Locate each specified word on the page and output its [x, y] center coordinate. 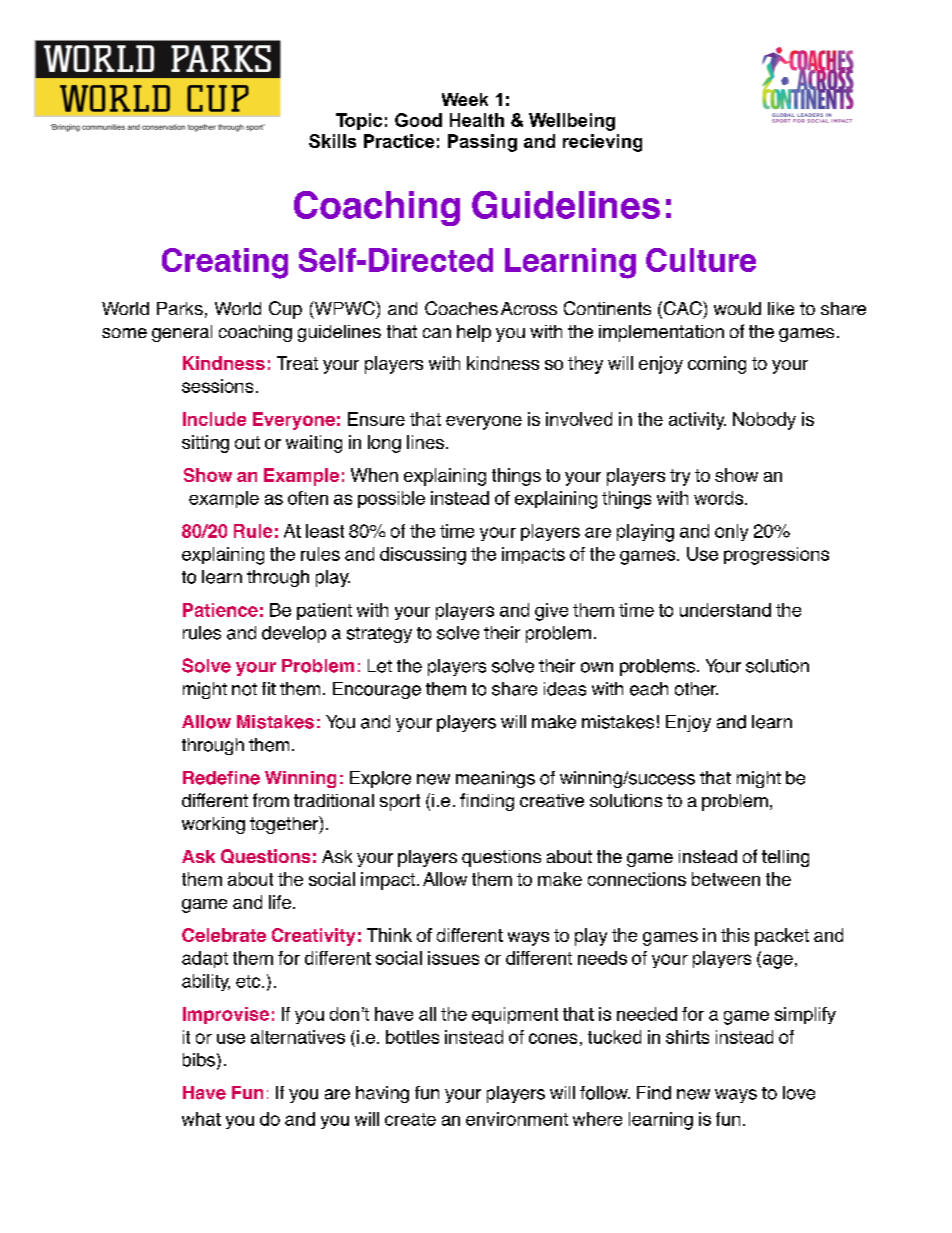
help [474, 333]
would [737, 308]
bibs [199, 1060]
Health [477, 120]
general [182, 333]
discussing [423, 556]
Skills [332, 141]
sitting [205, 444]
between [726, 879]
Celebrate [224, 935]
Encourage [377, 690]
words [720, 498]
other [696, 689]
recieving [602, 143]
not [244, 689]
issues [453, 958]
